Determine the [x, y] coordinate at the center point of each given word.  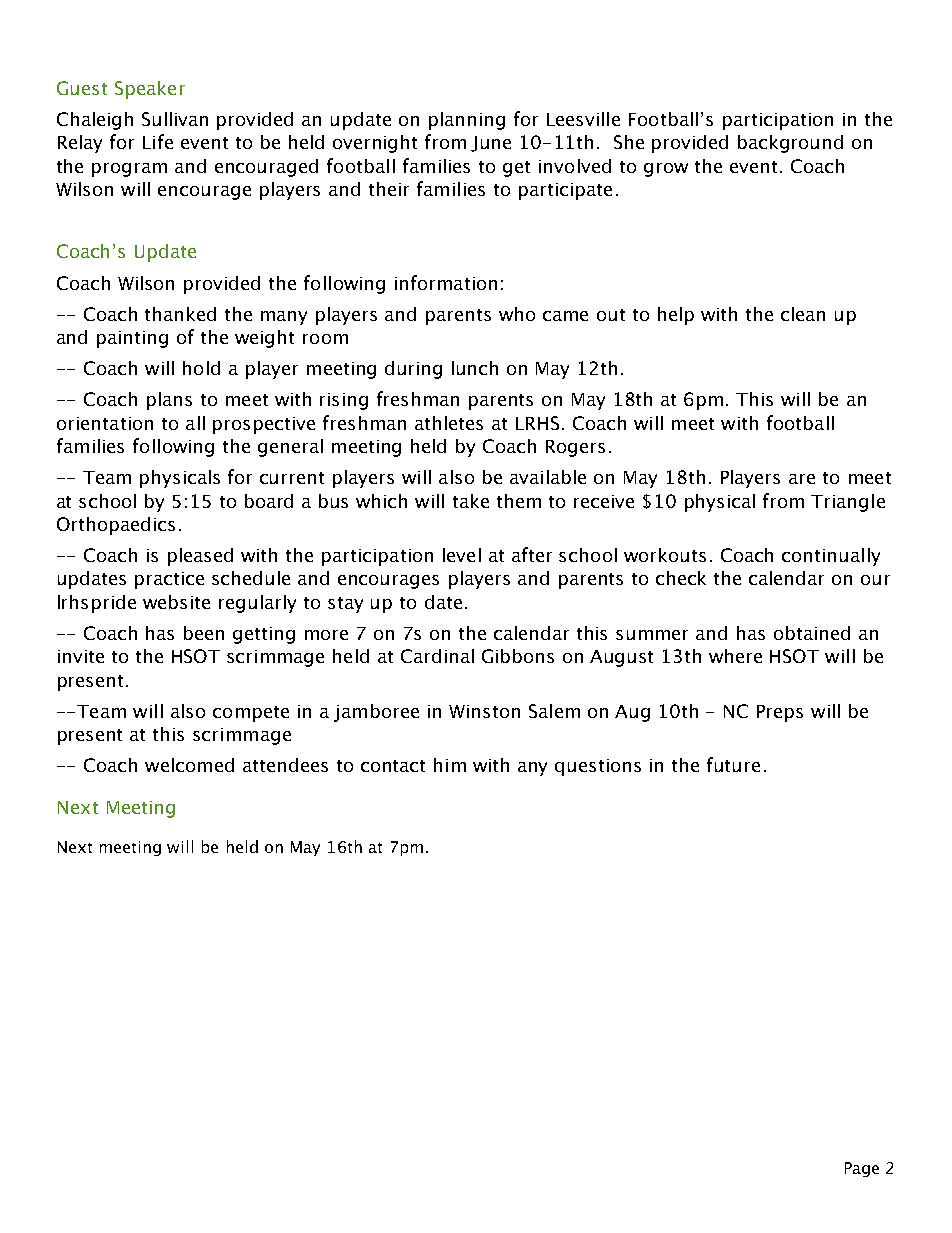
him [450, 765]
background [790, 144]
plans [169, 401]
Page [862, 1169]
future [733, 764]
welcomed [189, 765]
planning [467, 121]
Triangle [848, 503]
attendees [285, 765]
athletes [449, 423]
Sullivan [175, 119]
